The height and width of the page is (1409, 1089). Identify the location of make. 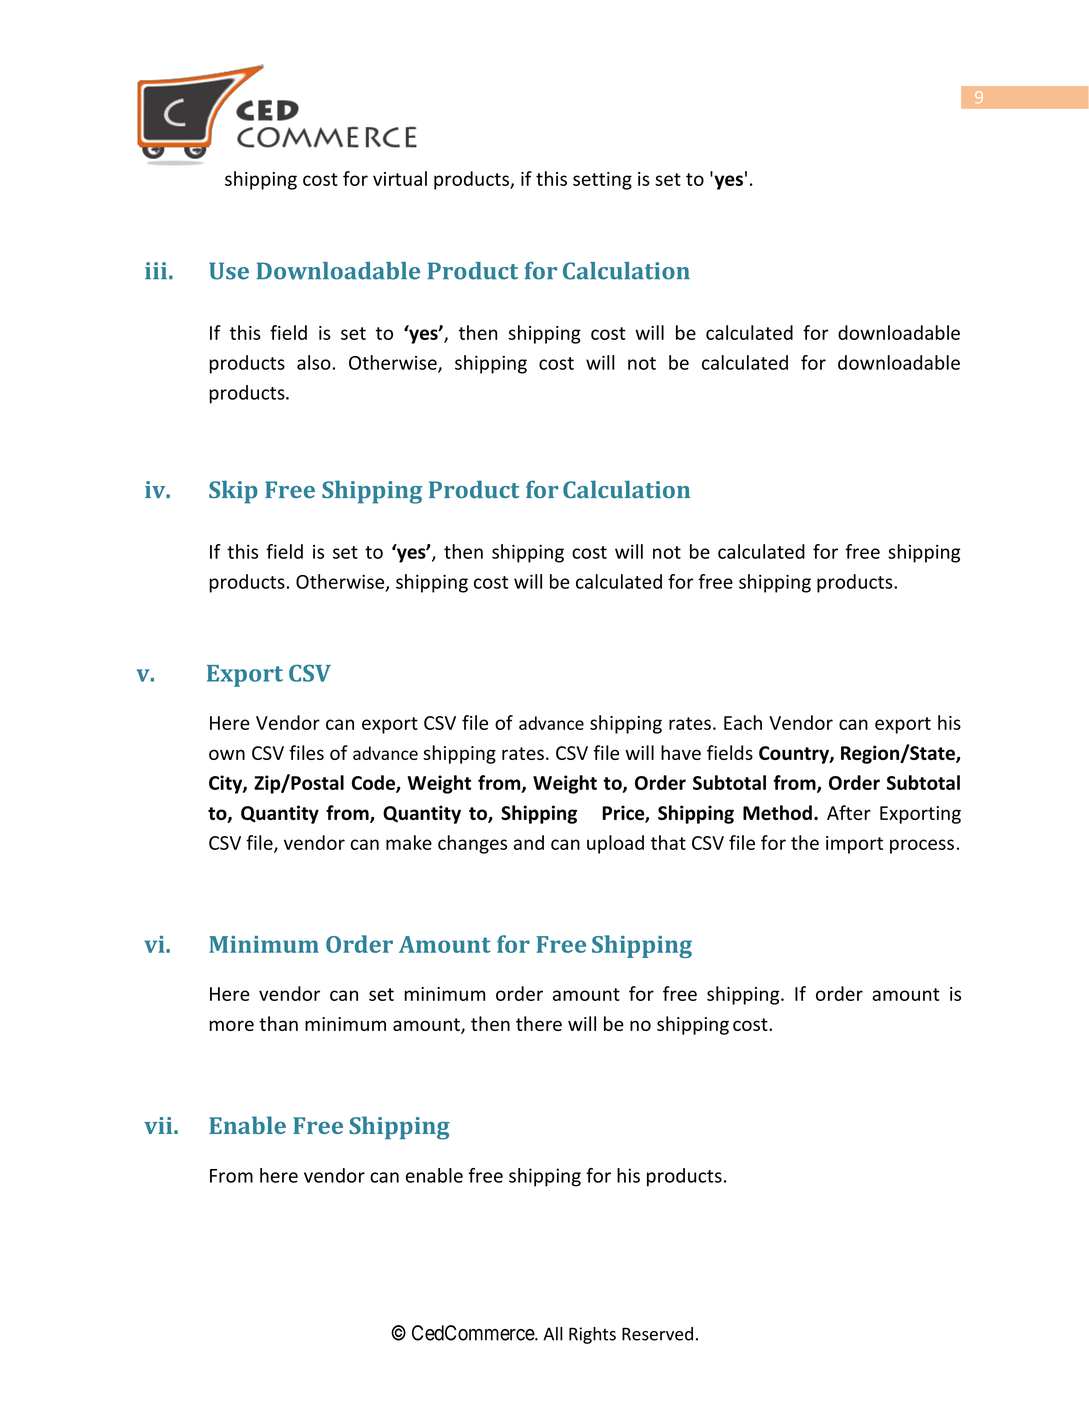
(409, 842).
